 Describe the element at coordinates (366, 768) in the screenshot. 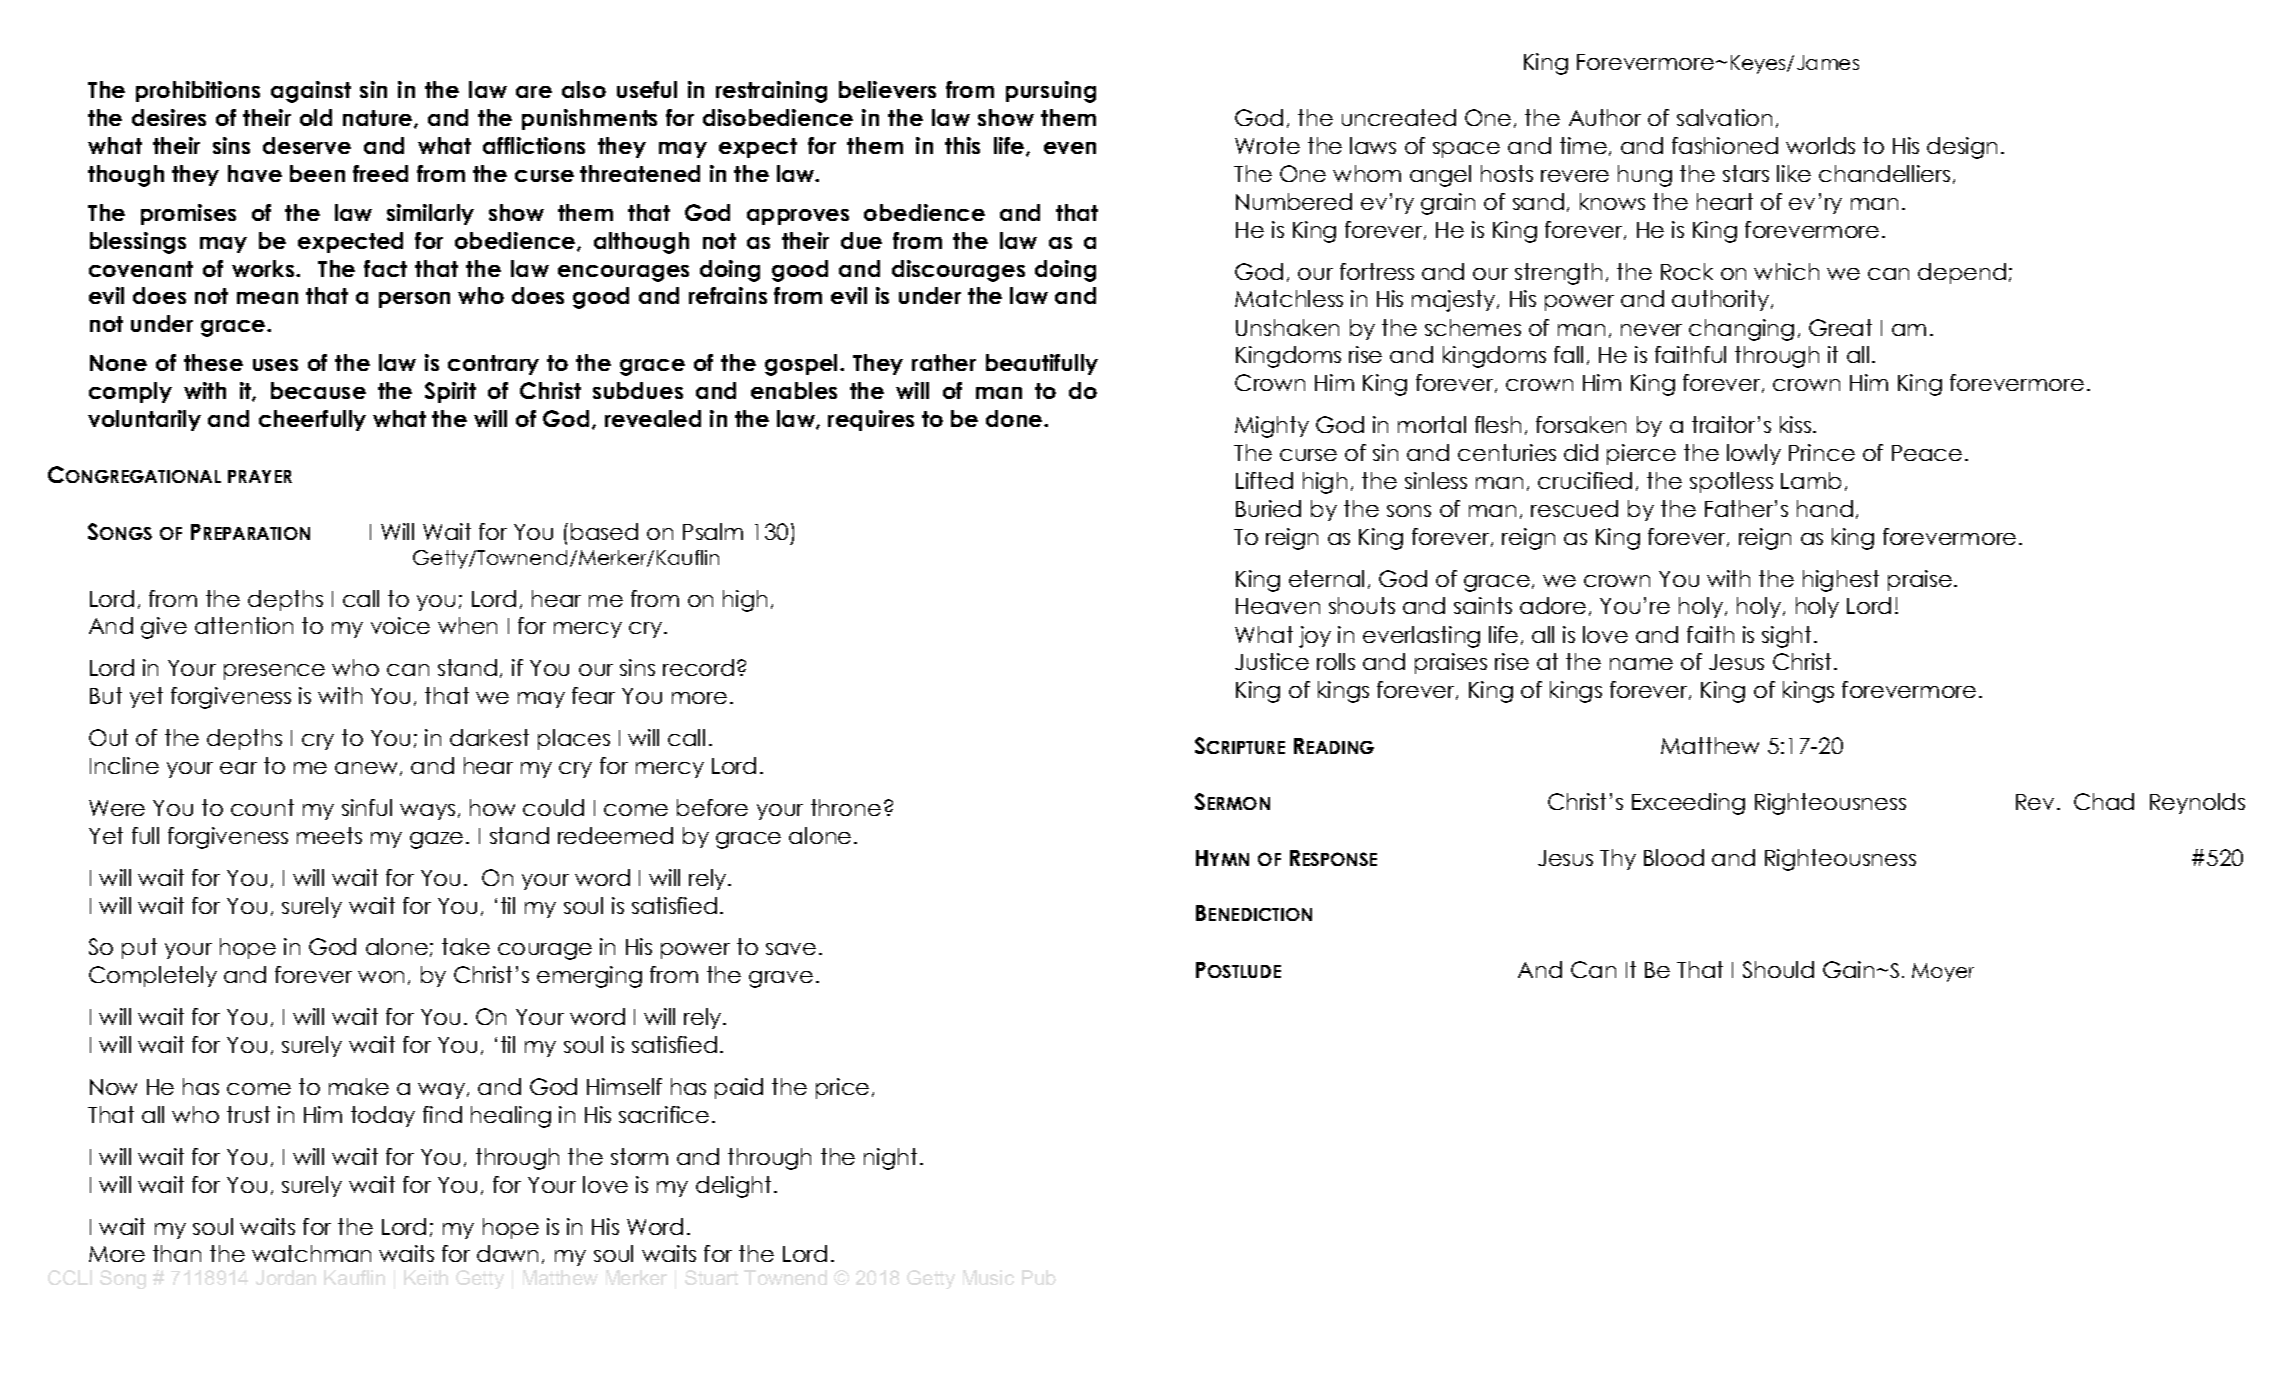

I see `anew` at that location.
